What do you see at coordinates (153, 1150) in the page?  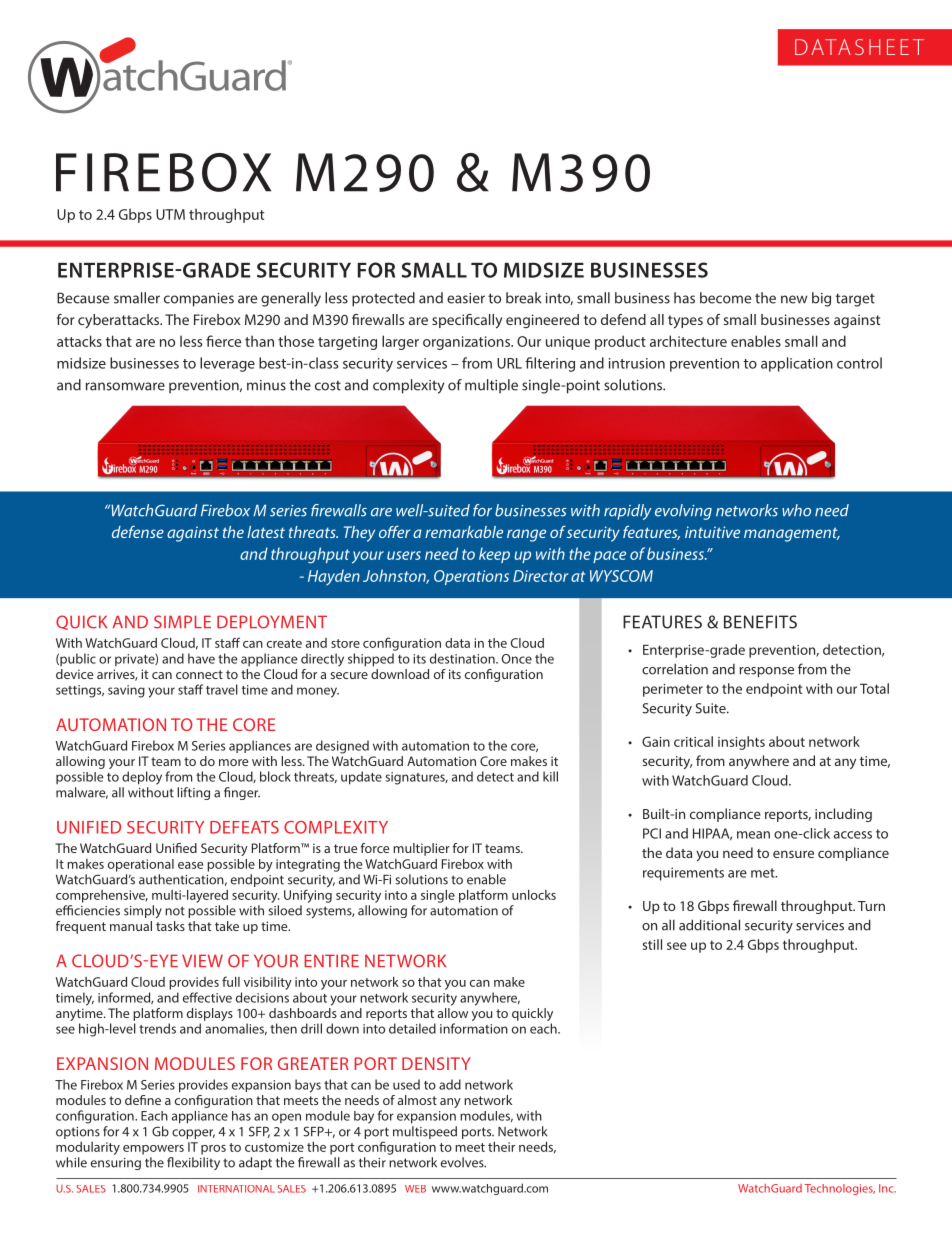 I see `empowers` at bounding box center [153, 1150].
